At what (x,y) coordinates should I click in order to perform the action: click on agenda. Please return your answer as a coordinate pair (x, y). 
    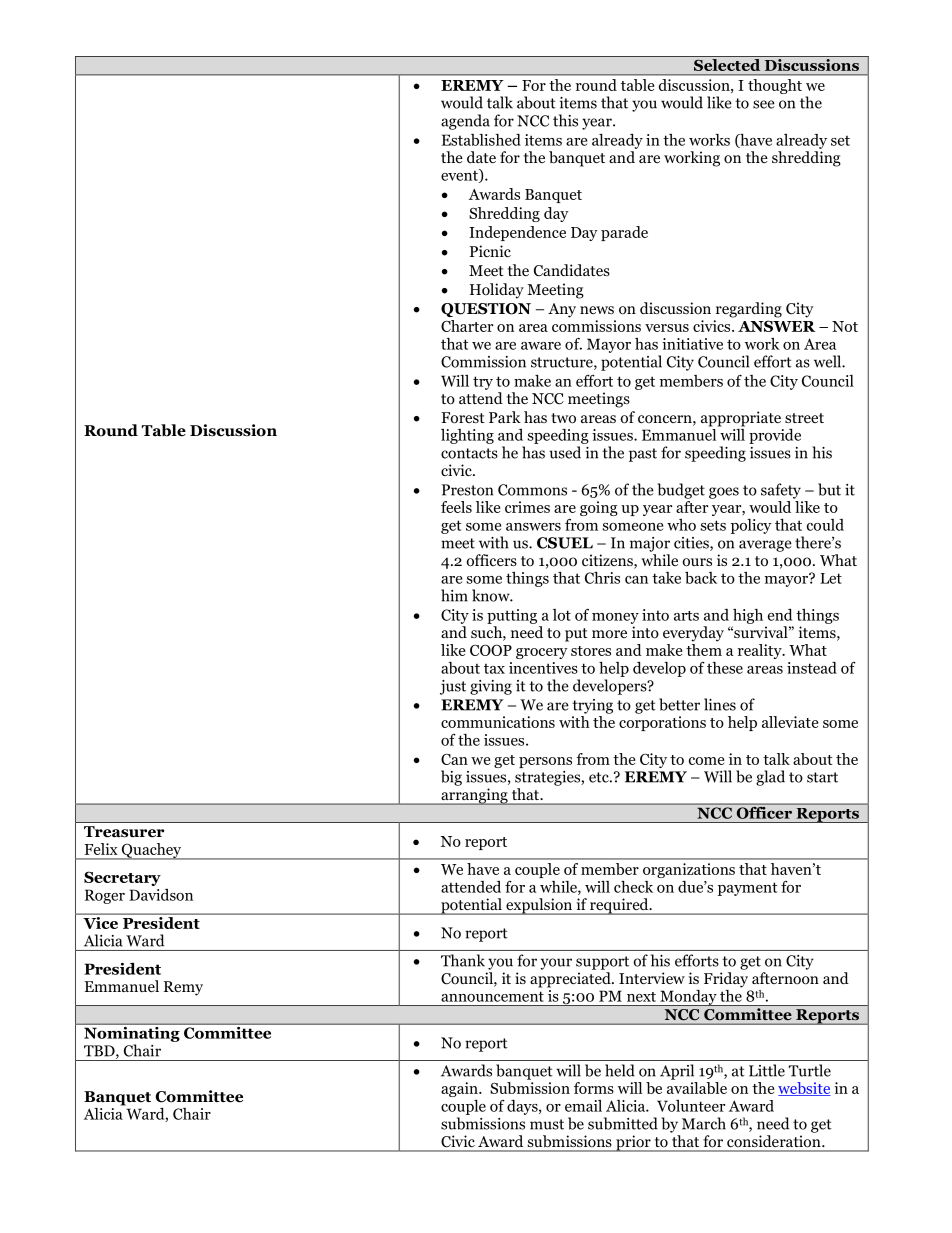
    Looking at the image, I should click on (465, 122).
